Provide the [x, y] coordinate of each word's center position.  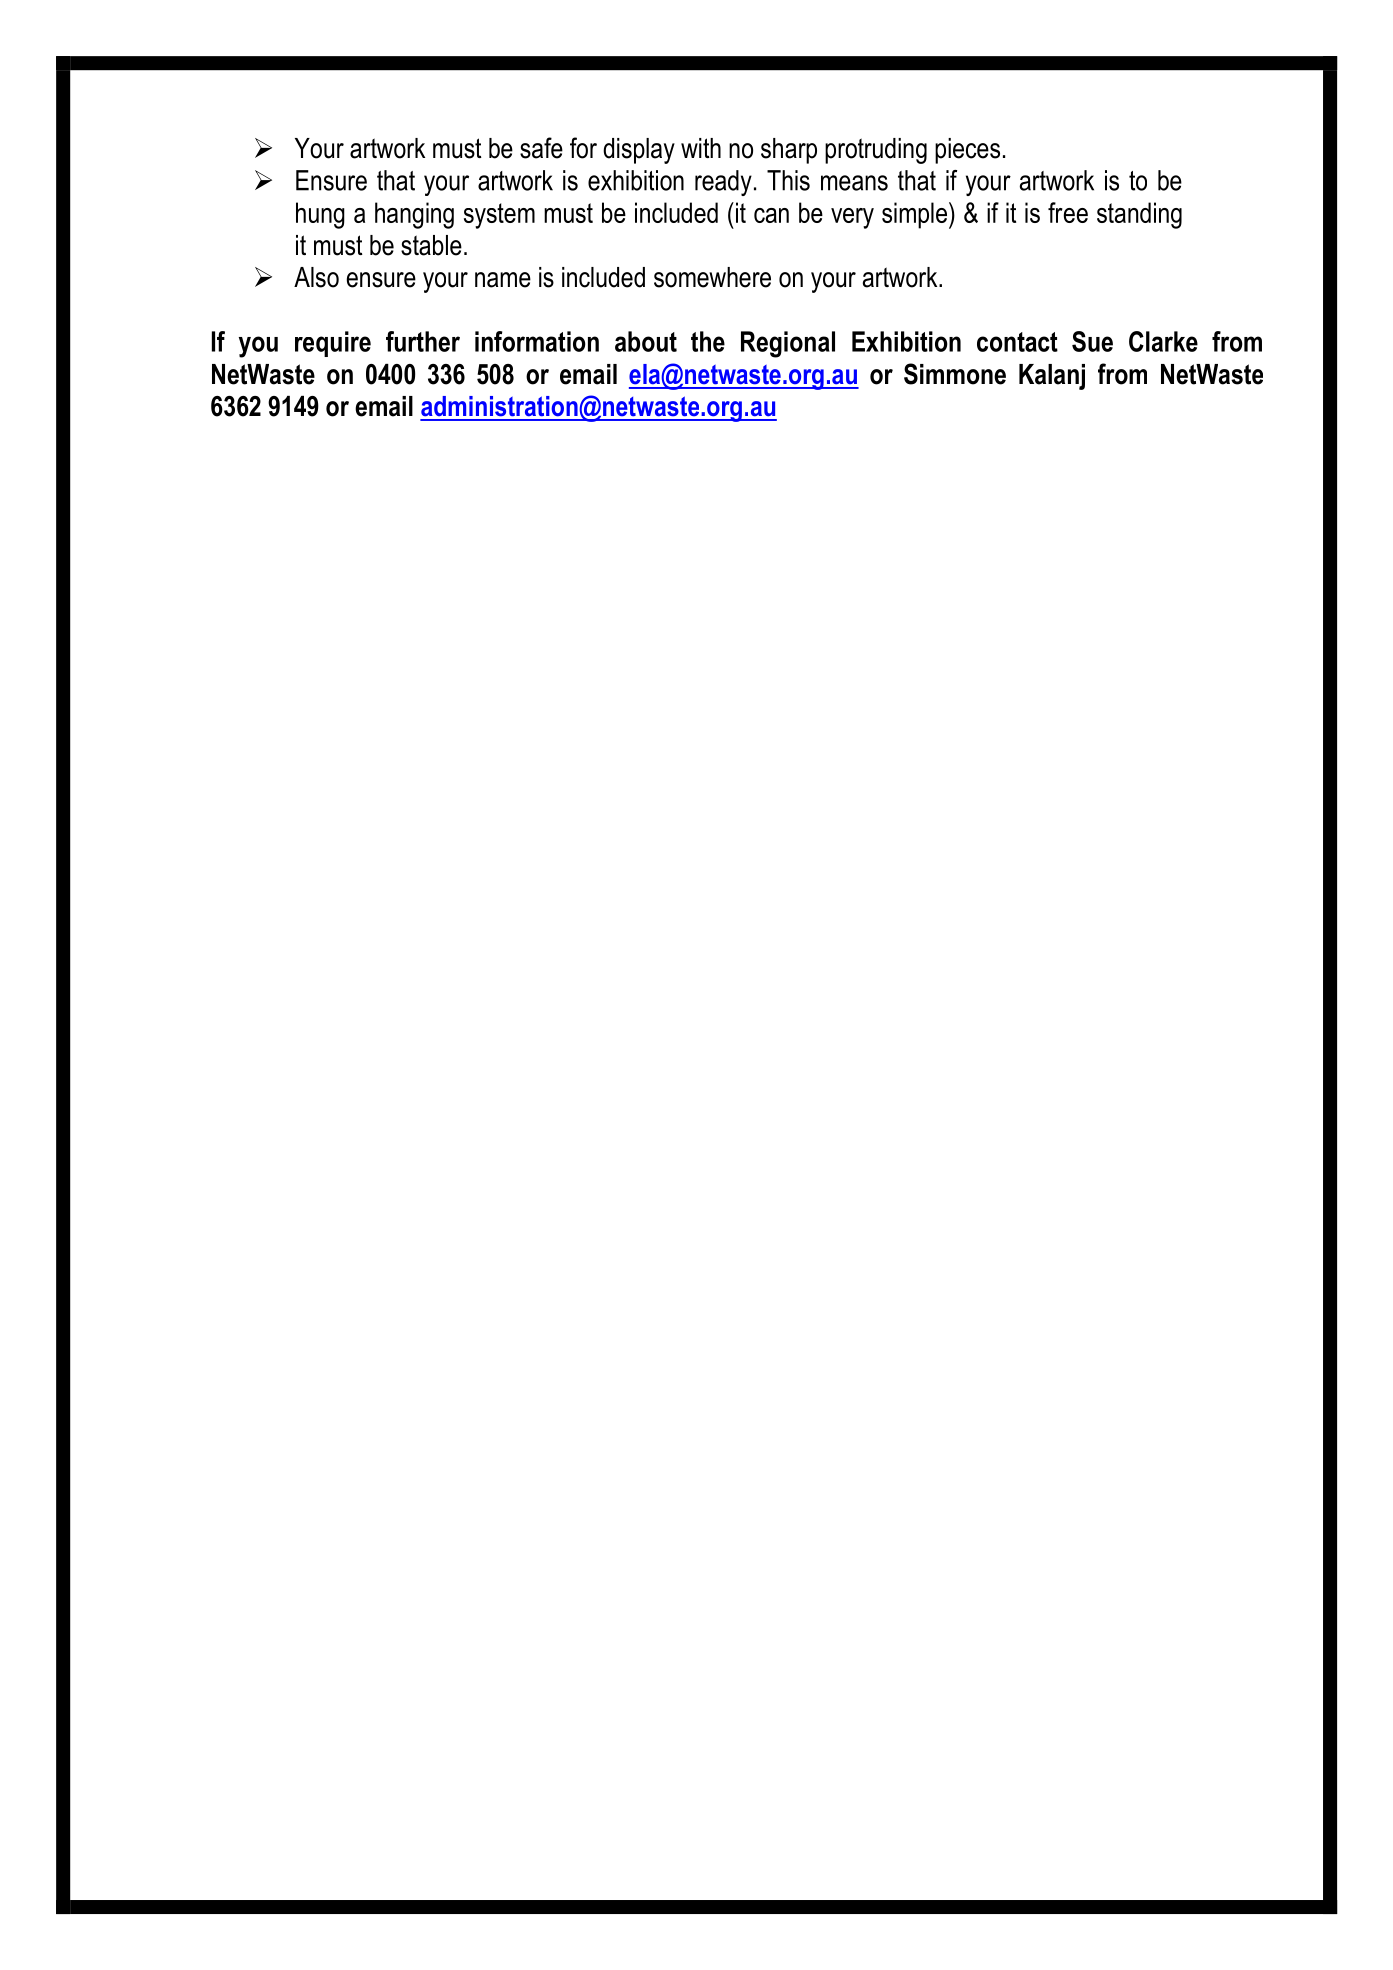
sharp [789, 151]
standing [1139, 215]
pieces [967, 151]
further [423, 341]
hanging [414, 215]
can [771, 215]
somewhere [712, 277]
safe [541, 148]
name [503, 280]
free [1068, 212]
